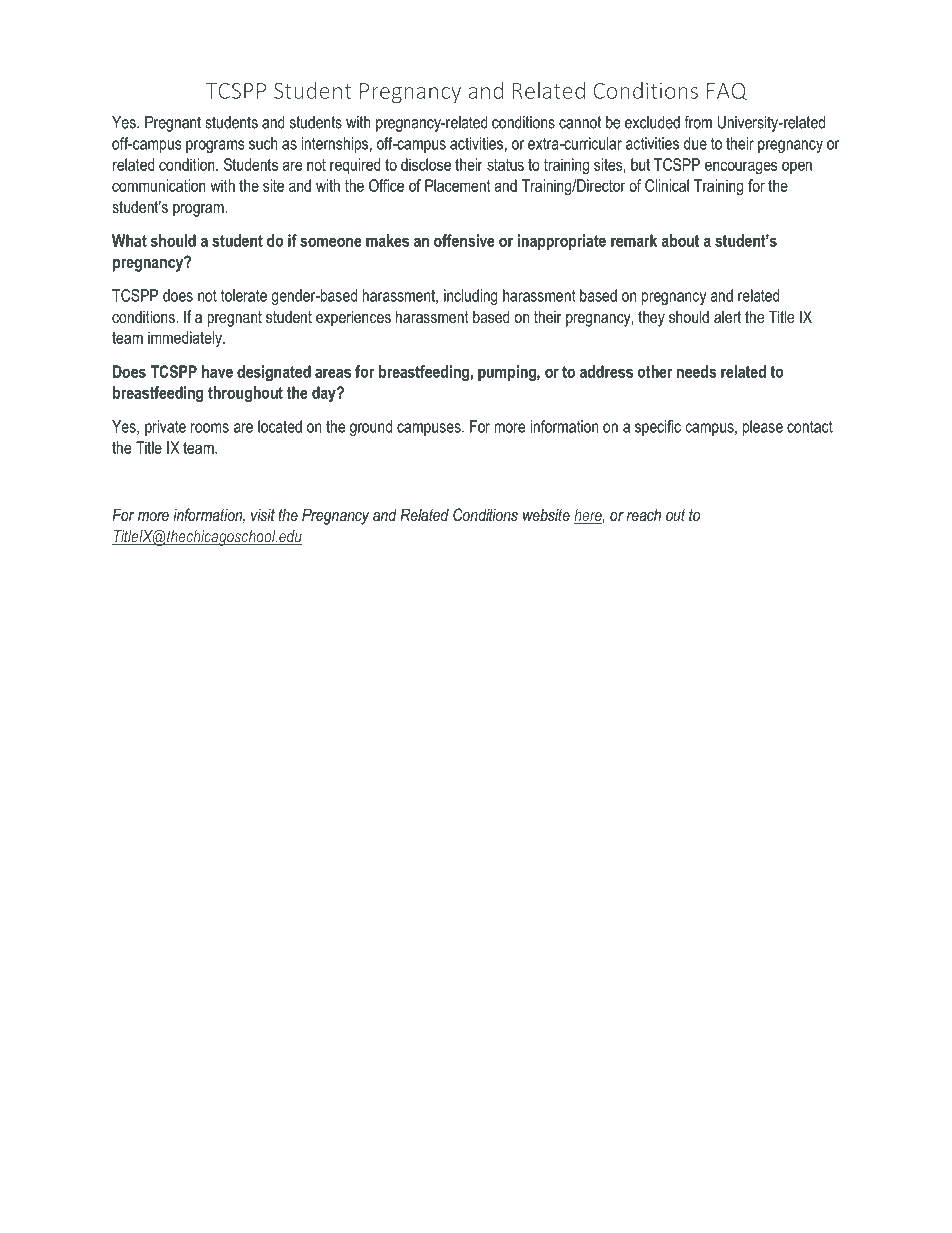  I want to click on cannot, so click(580, 122).
